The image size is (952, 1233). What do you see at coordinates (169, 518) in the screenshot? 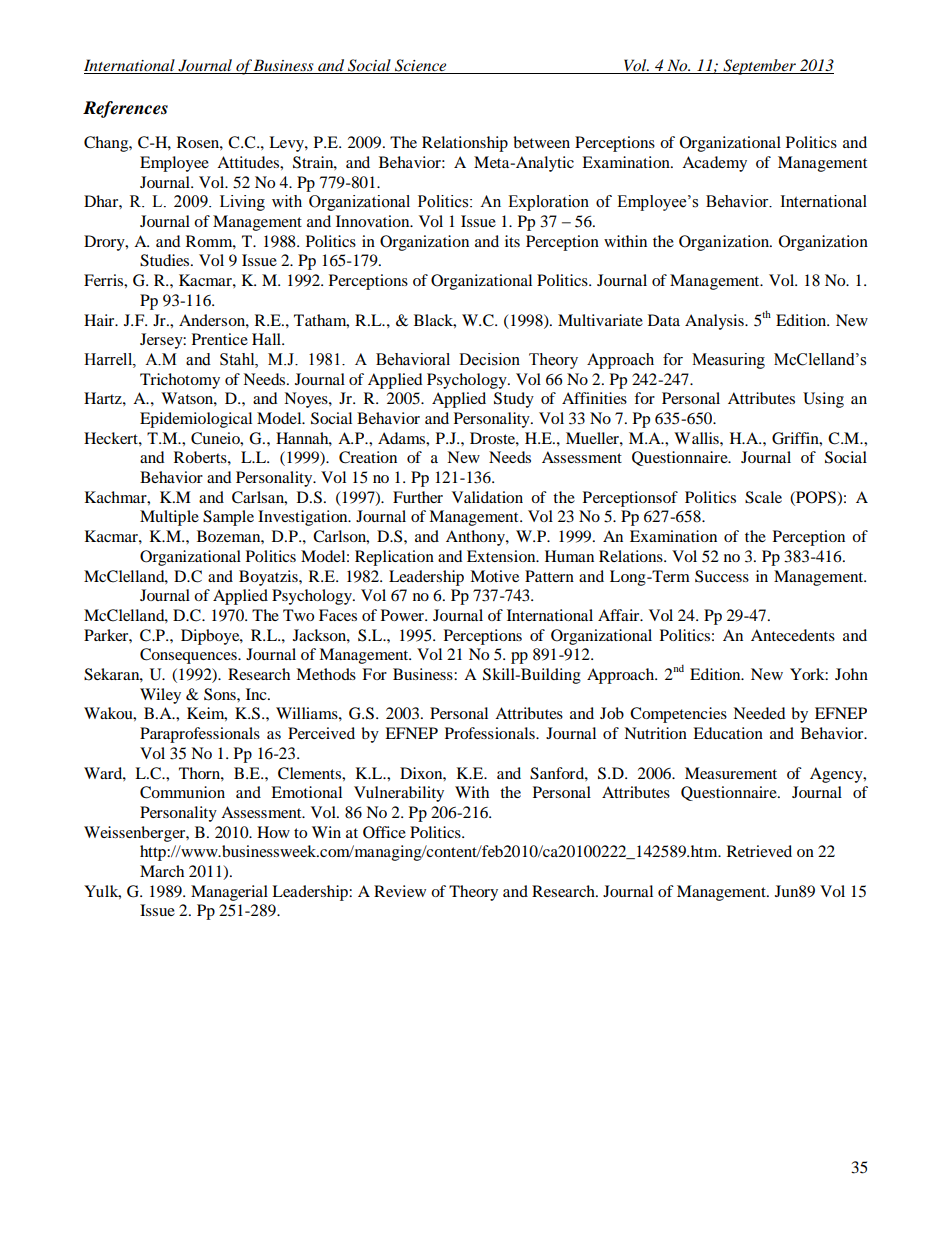
I see `Multiple` at bounding box center [169, 518].
